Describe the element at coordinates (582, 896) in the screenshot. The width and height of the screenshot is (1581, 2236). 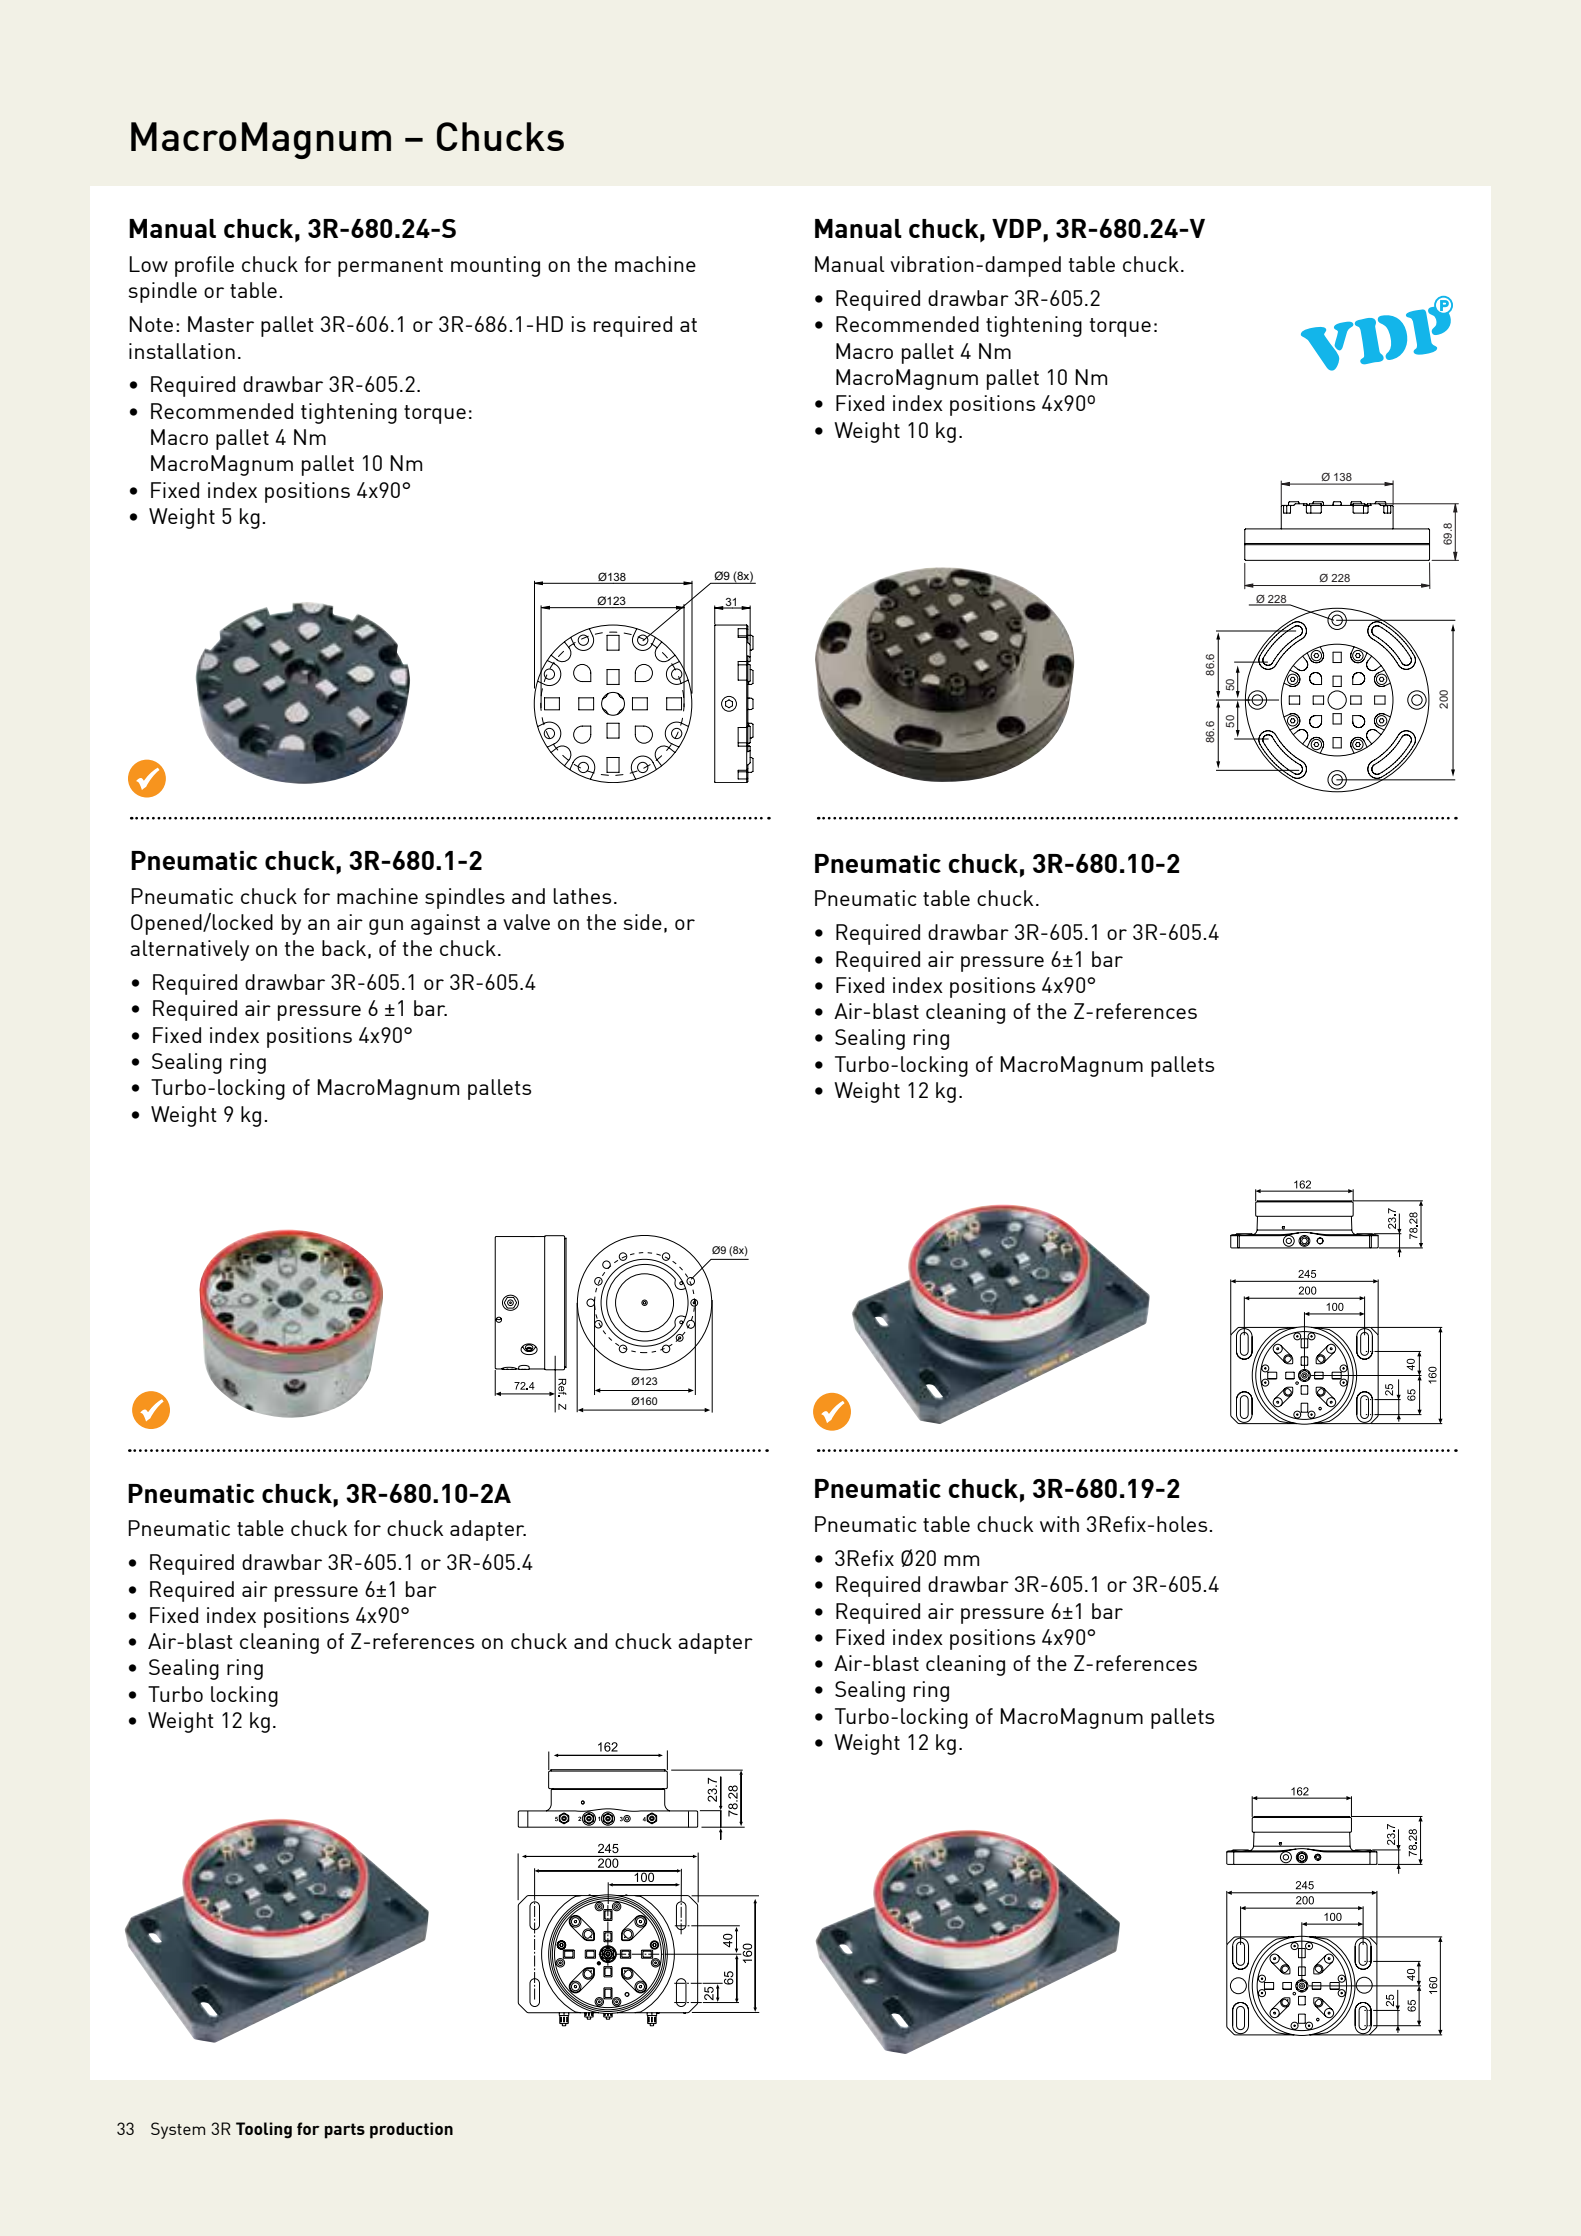
I see `lathes` at that location.
